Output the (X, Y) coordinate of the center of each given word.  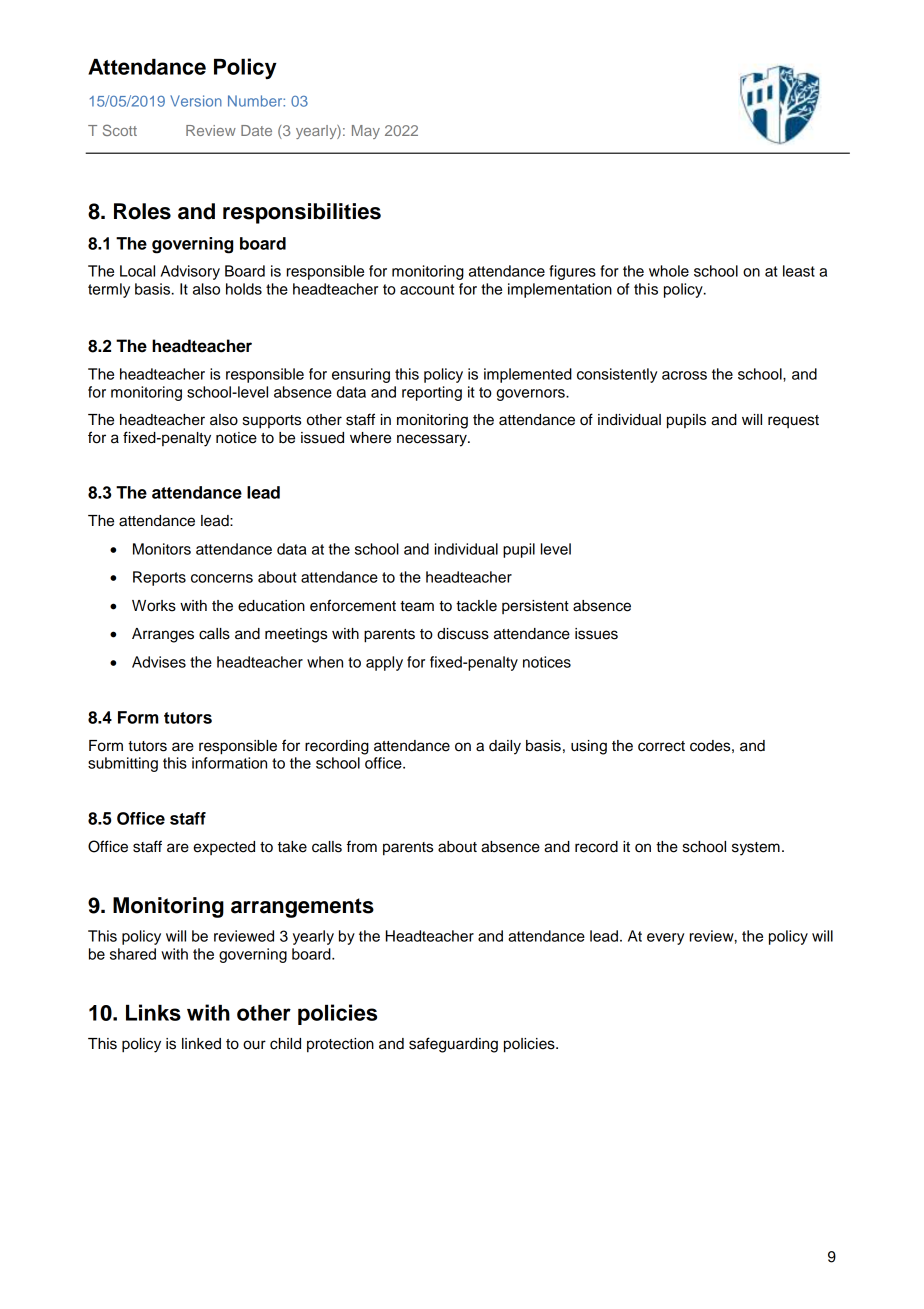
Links (153, 1012)
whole (669, 271)
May (366, 132)
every (665, 939)
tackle (476, 606)
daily (505, 747)
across (684, 375)
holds (244, 289)
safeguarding (453, 1045)
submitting (123, 764)
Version (196, 101)
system (756, 849)
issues (596, 634)
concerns (222, 578)
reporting (432, 393)
